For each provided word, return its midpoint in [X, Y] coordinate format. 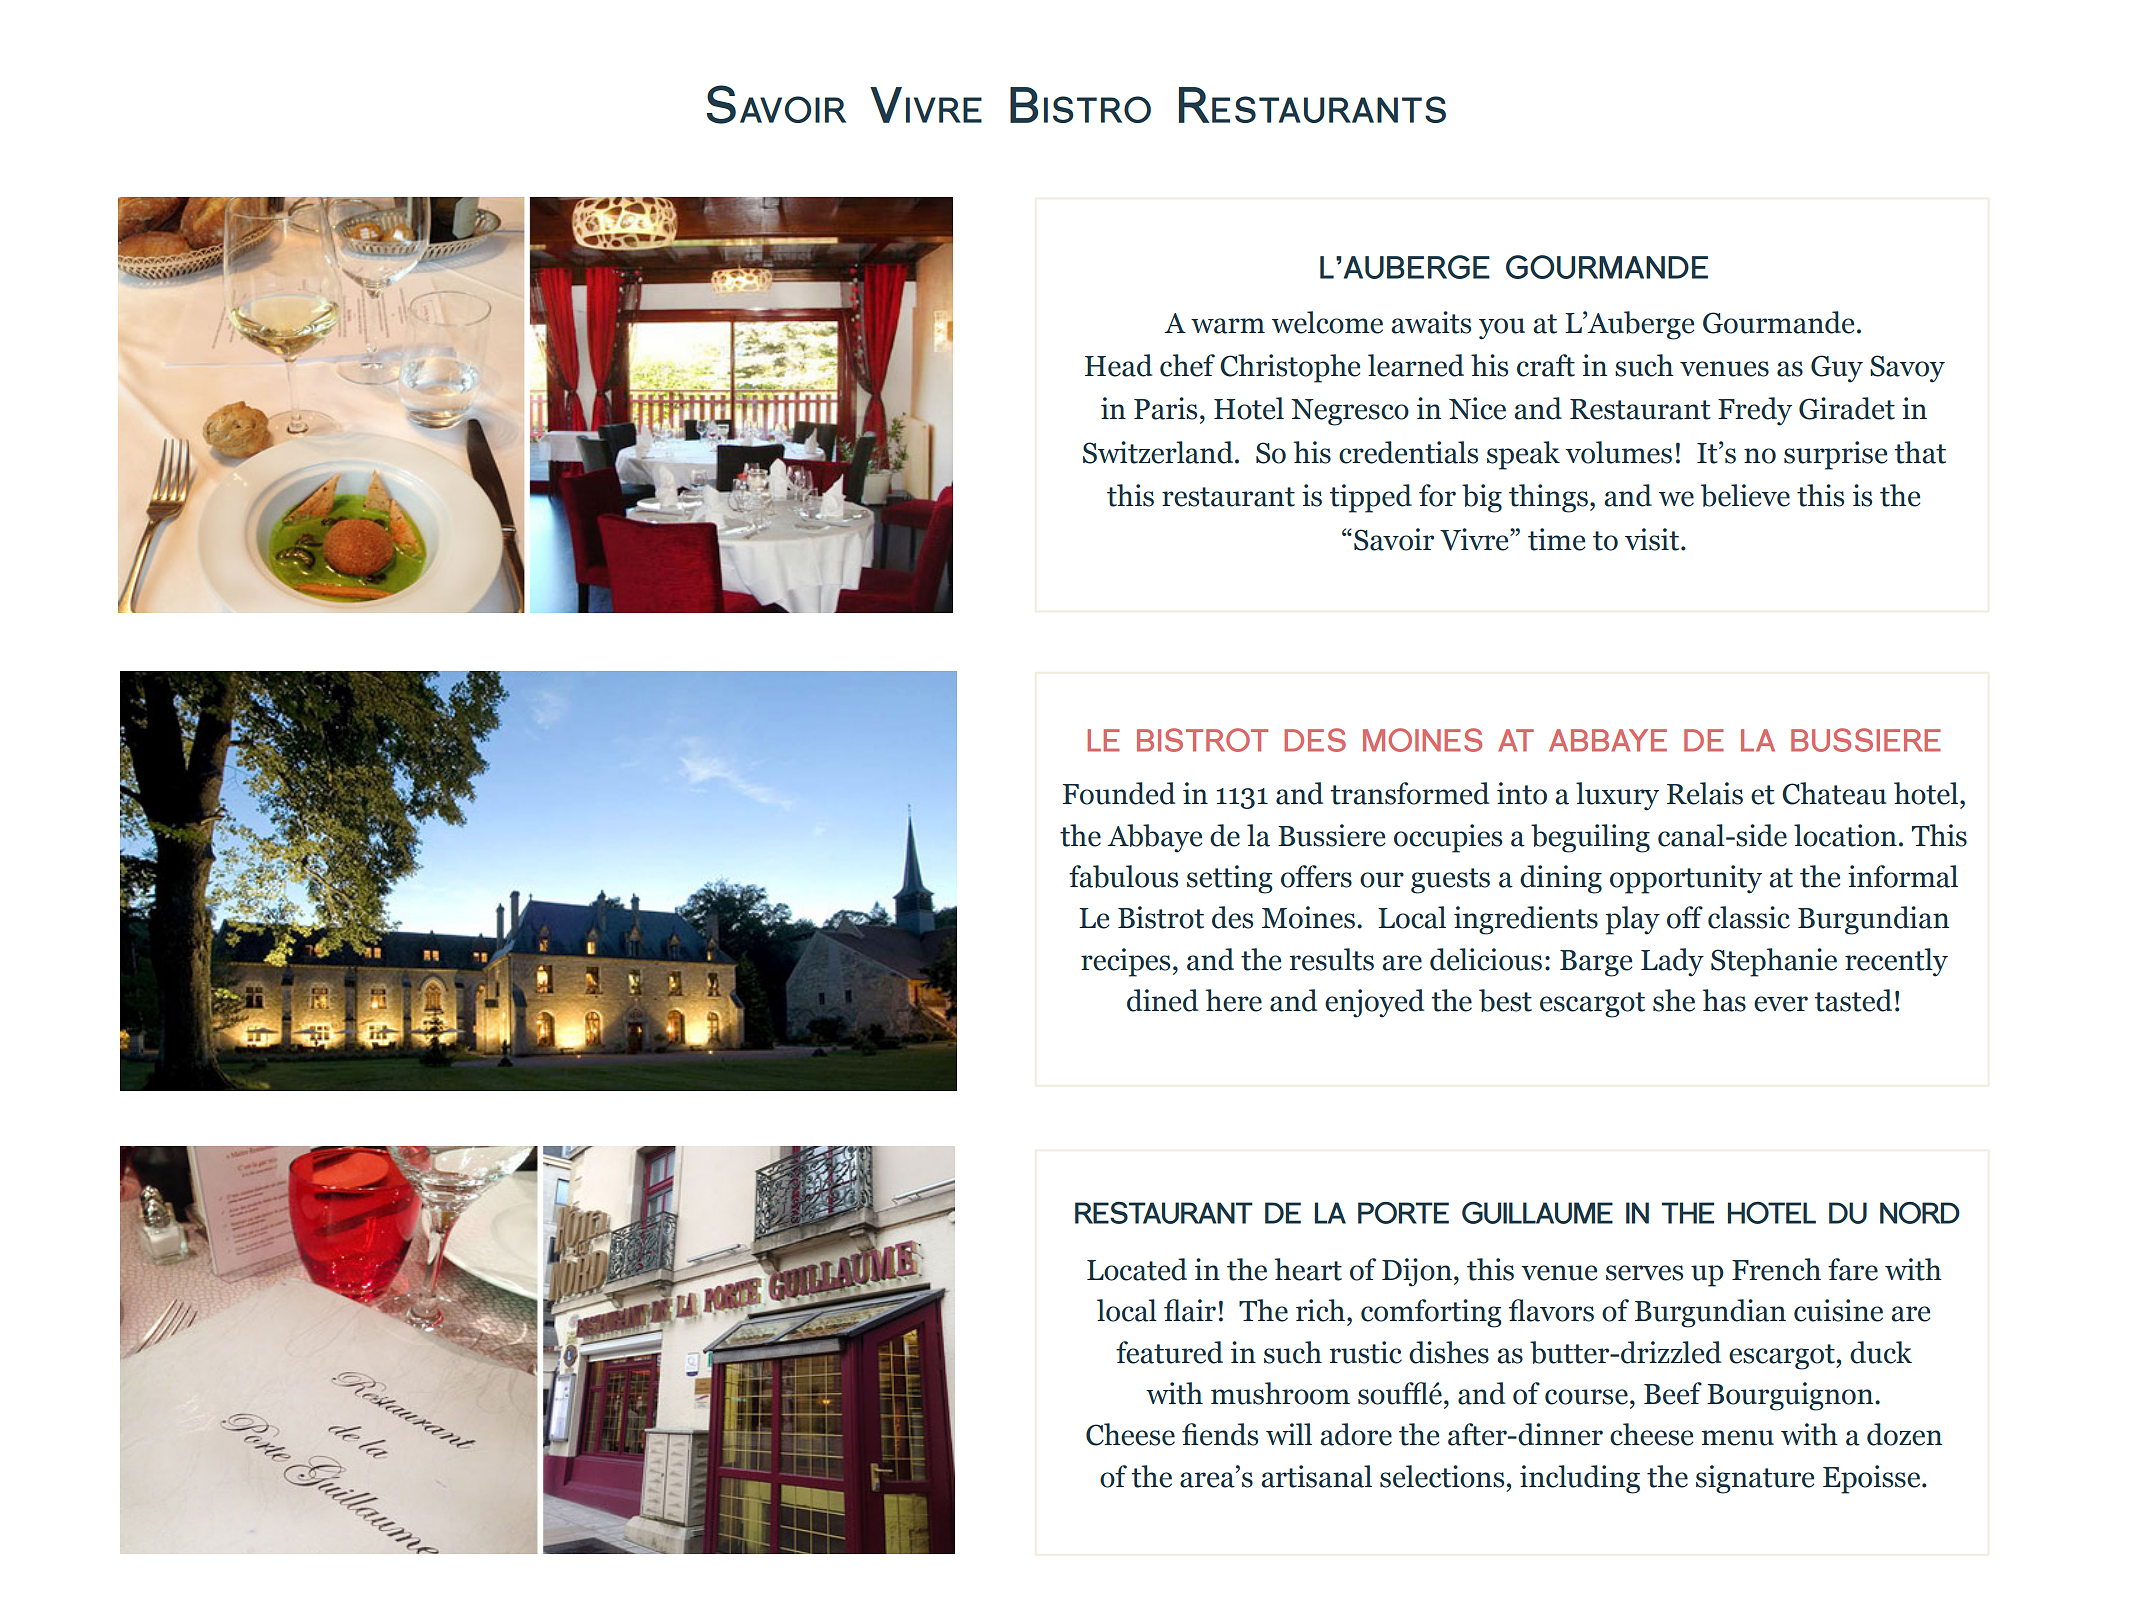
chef [1187, 365]
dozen [1904, 1434]
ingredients [1526, 920]
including [1580, 1479]
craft [1546, 365]
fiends [1220, 1434]
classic [1749, 917]
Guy [1837, 369]
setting [1230, 879]
